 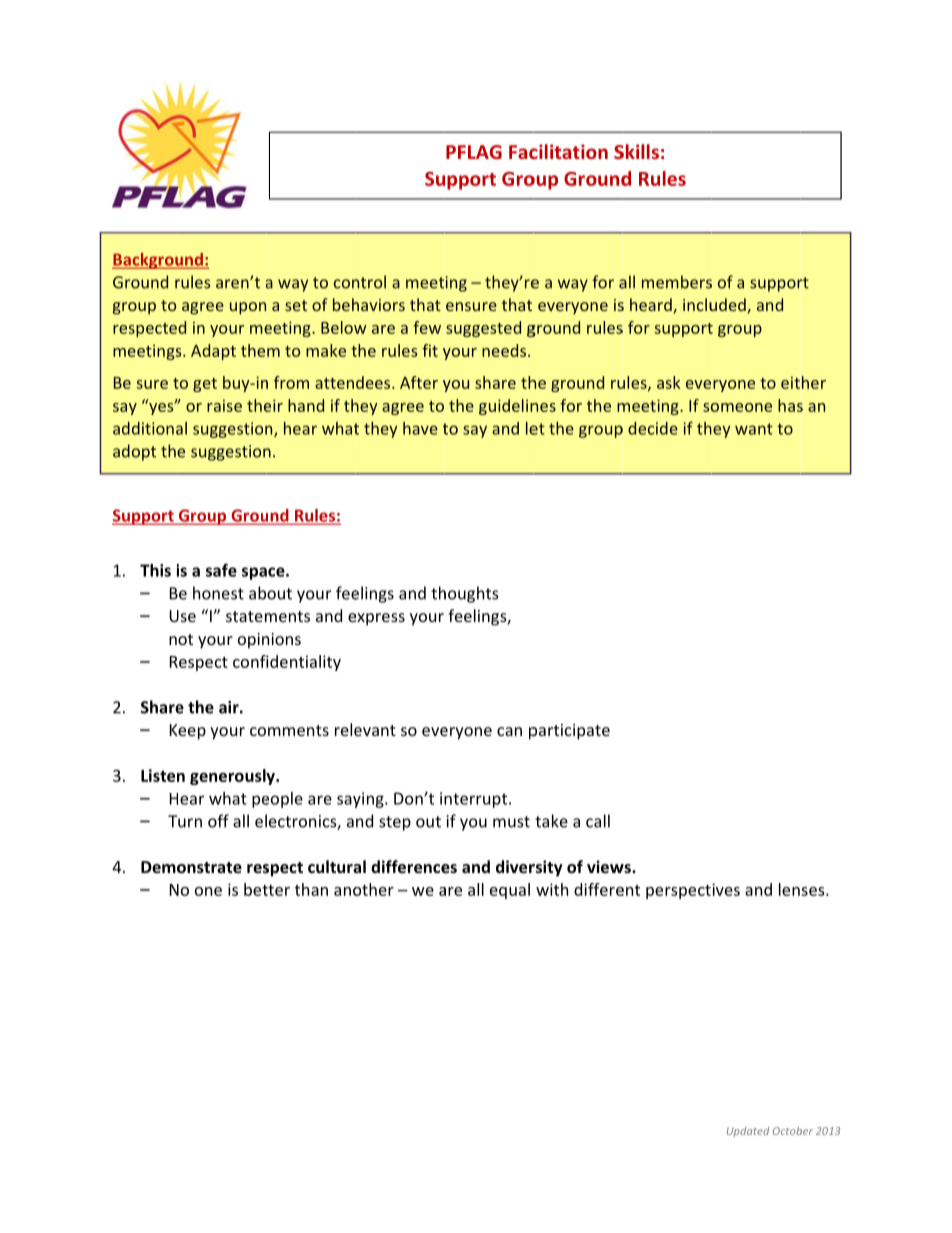 I want to click on adopt, so click(x=134, y=452).
